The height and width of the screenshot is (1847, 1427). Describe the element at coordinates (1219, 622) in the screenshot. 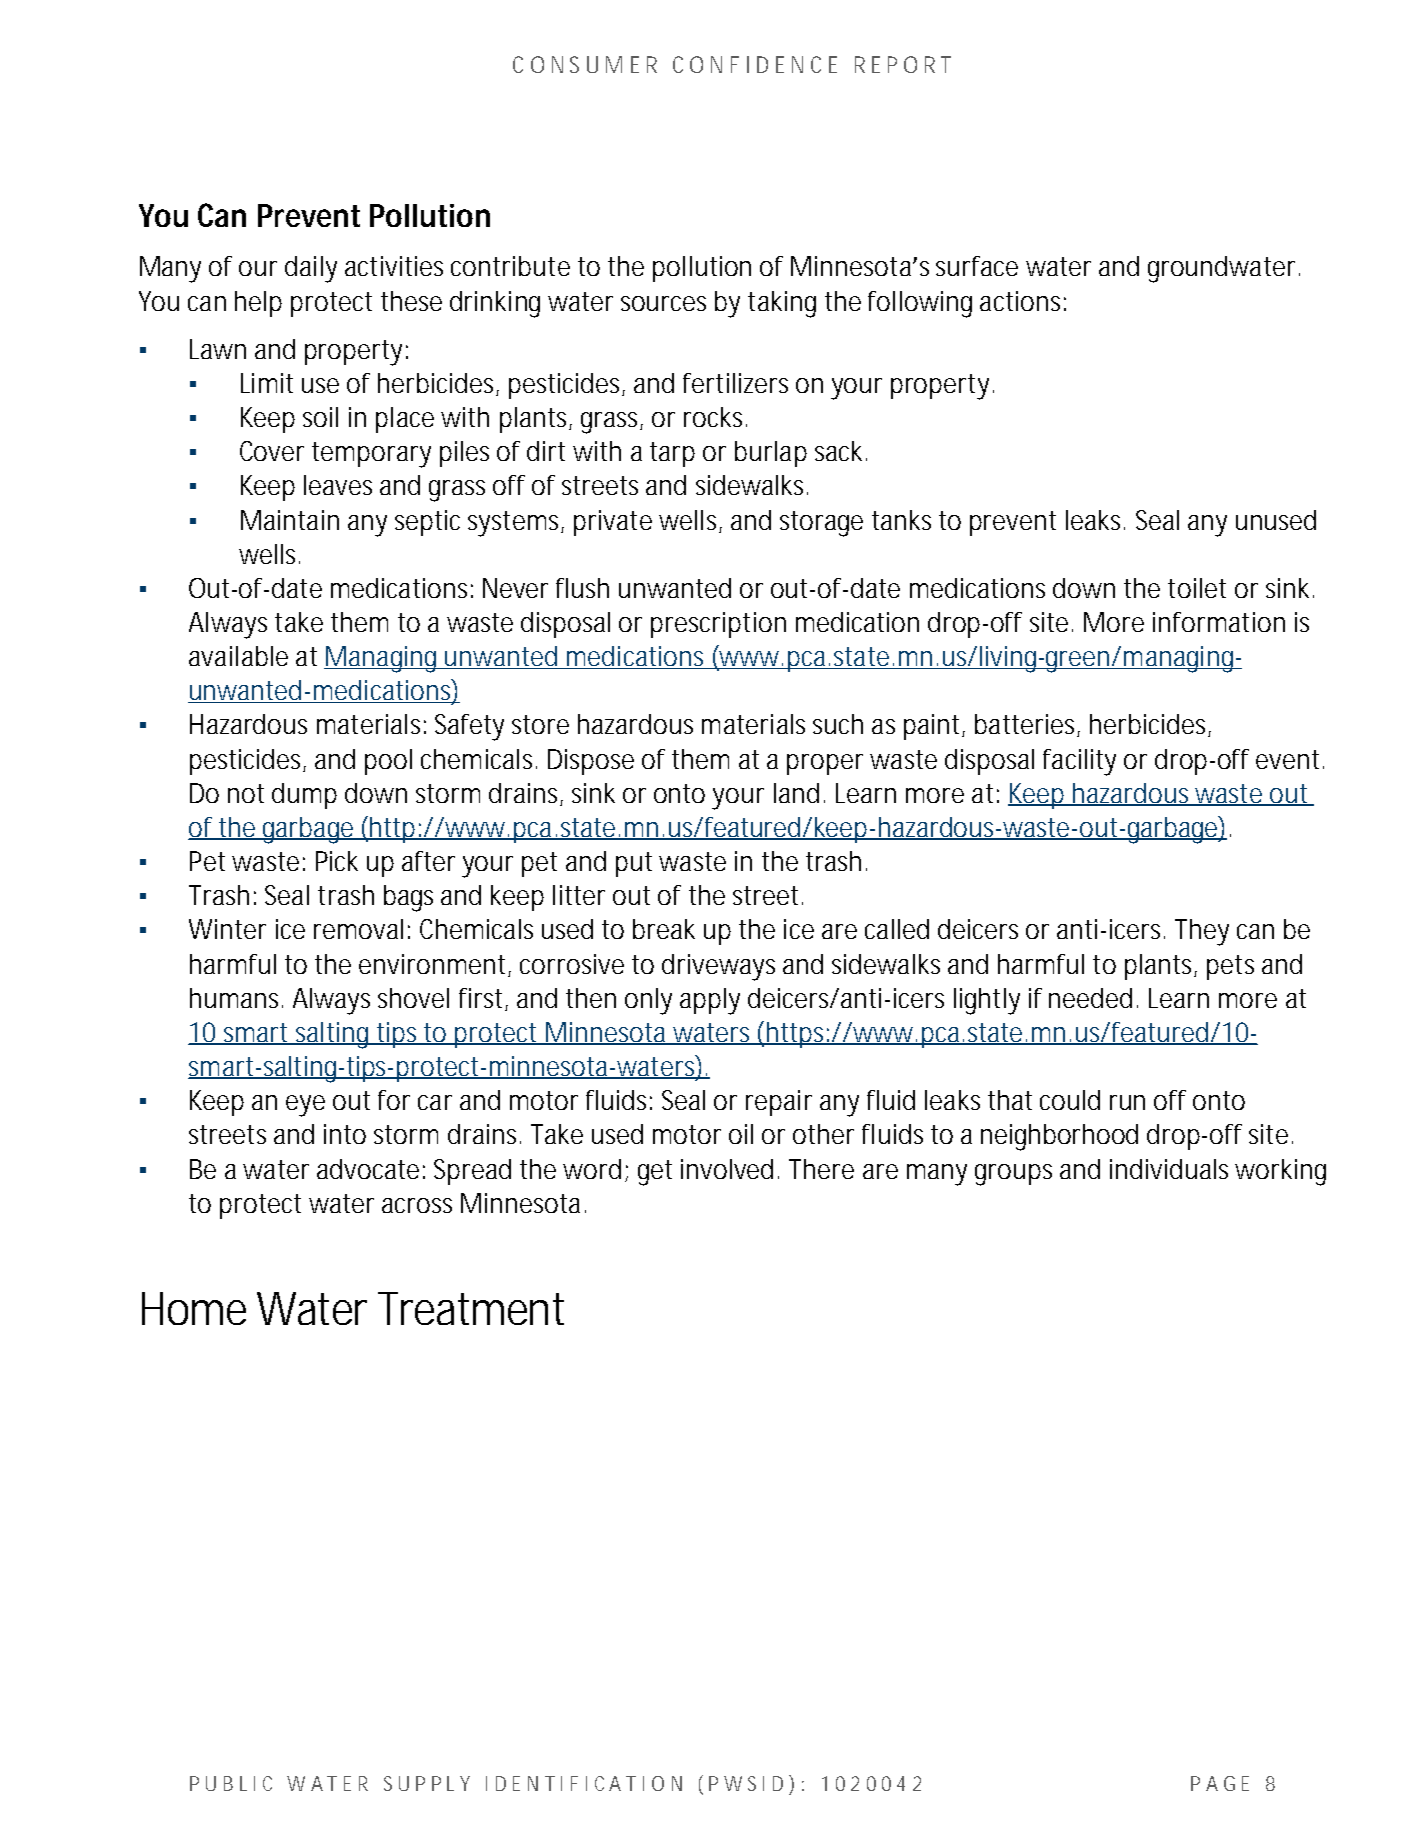

I see `information` at that location.
